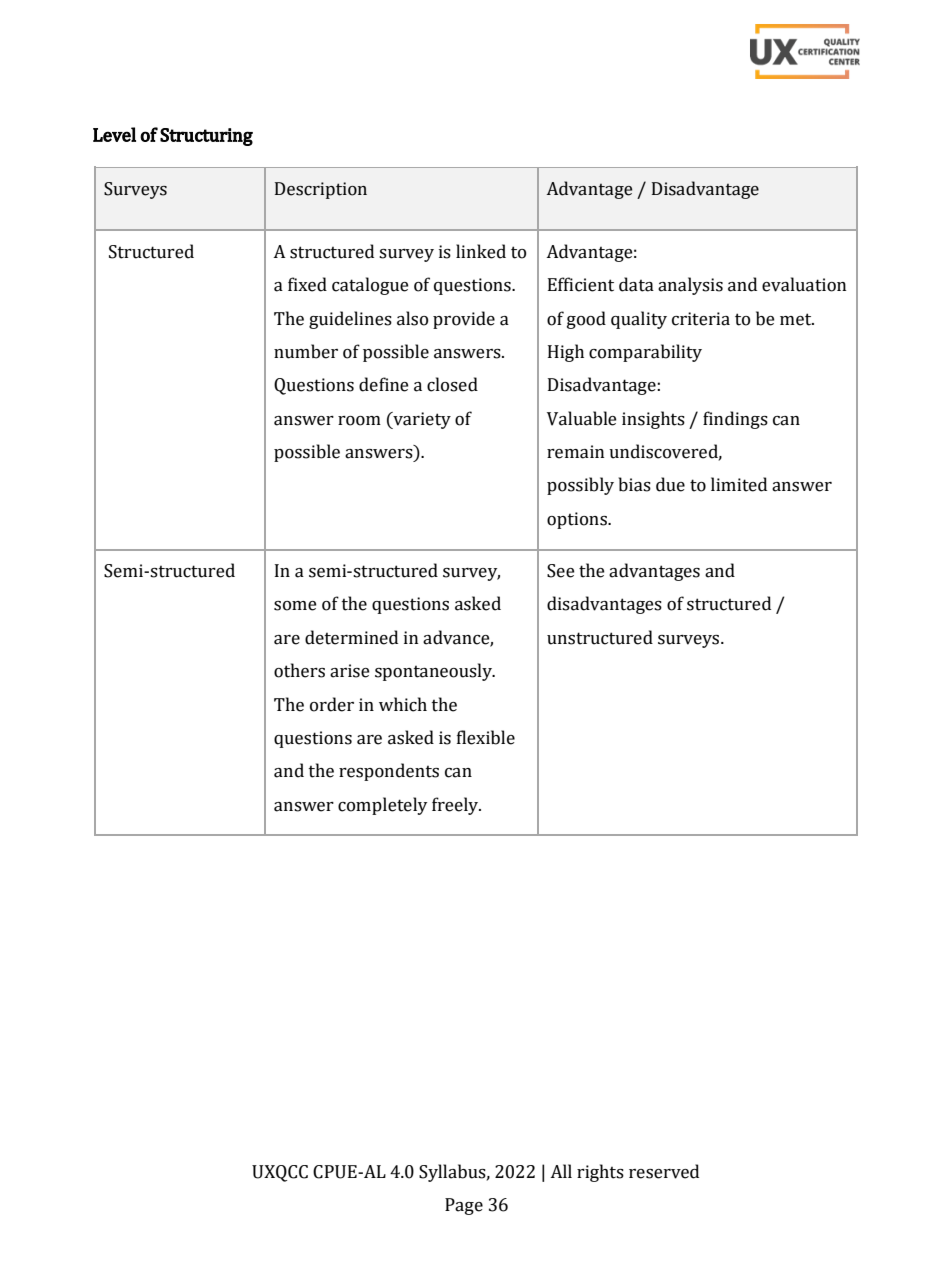 Image resolution: width=952 pixels, height=1261 pixels. What do you see at coordinates (306, 351) in the screenshot?
I see `number` at bounding box center [306, 351].
